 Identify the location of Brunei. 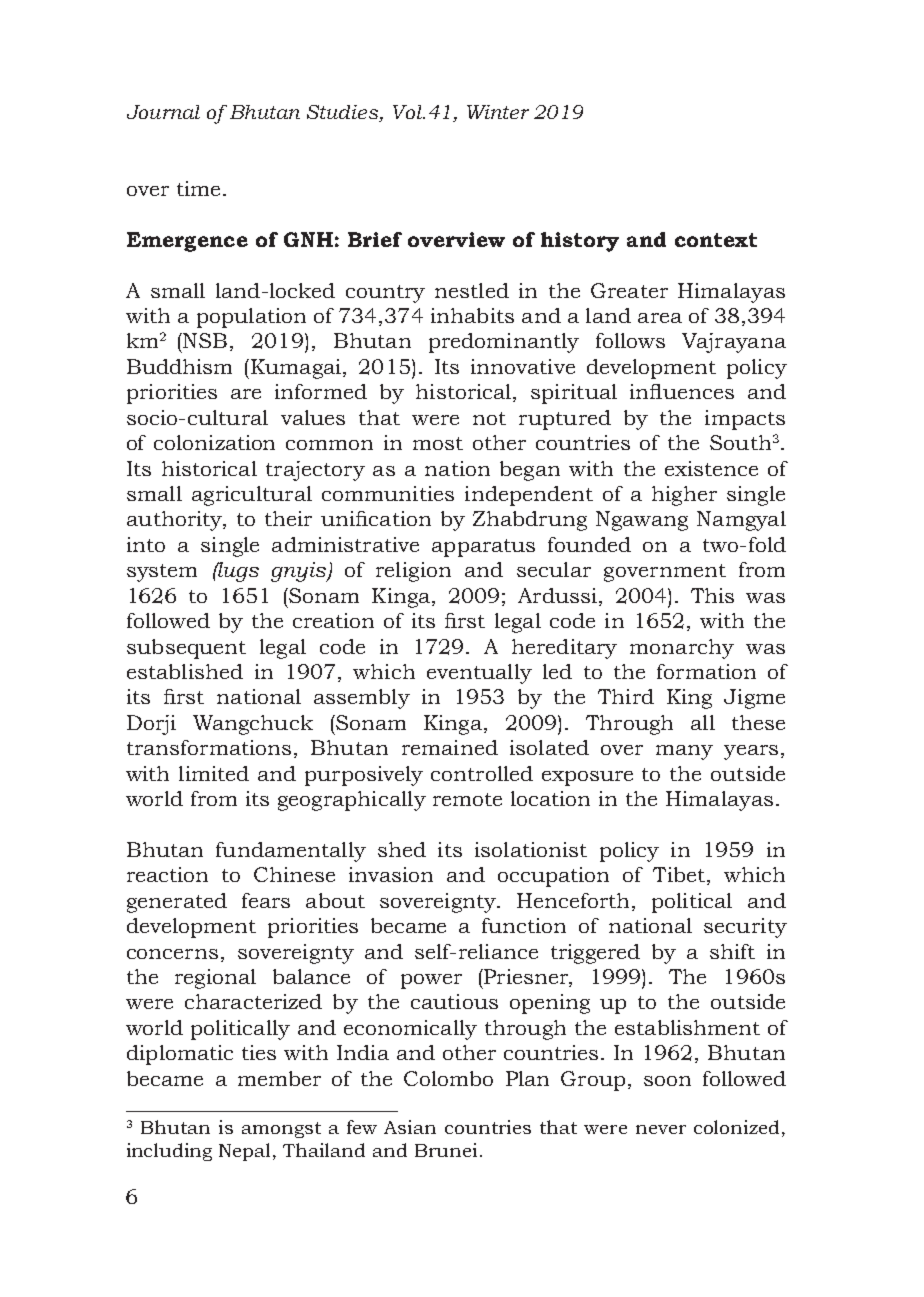
(446, 1150).
